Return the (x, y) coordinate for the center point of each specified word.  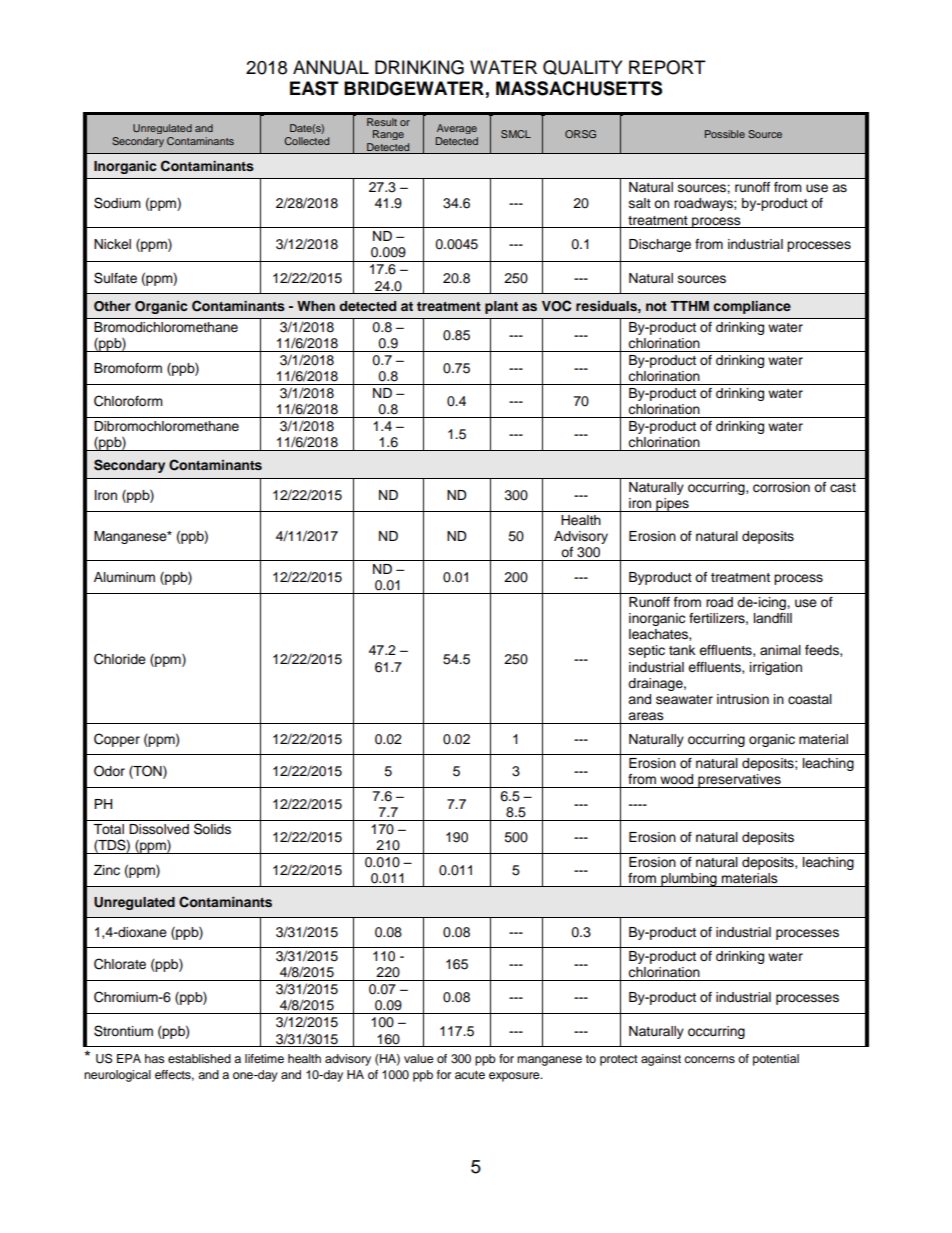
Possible (725, 134)
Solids (212, 829)
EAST (314, 88)
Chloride (120, 659)
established (199, 1058)
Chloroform (128, 401)
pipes (672, 505)
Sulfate (115, 278)
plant (501, 307)
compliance (752, 307)
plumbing (689, 880)
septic (647, 651)
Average (457, 129)
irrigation (776, 668)
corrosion (781, 487)
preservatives (739, 781)
